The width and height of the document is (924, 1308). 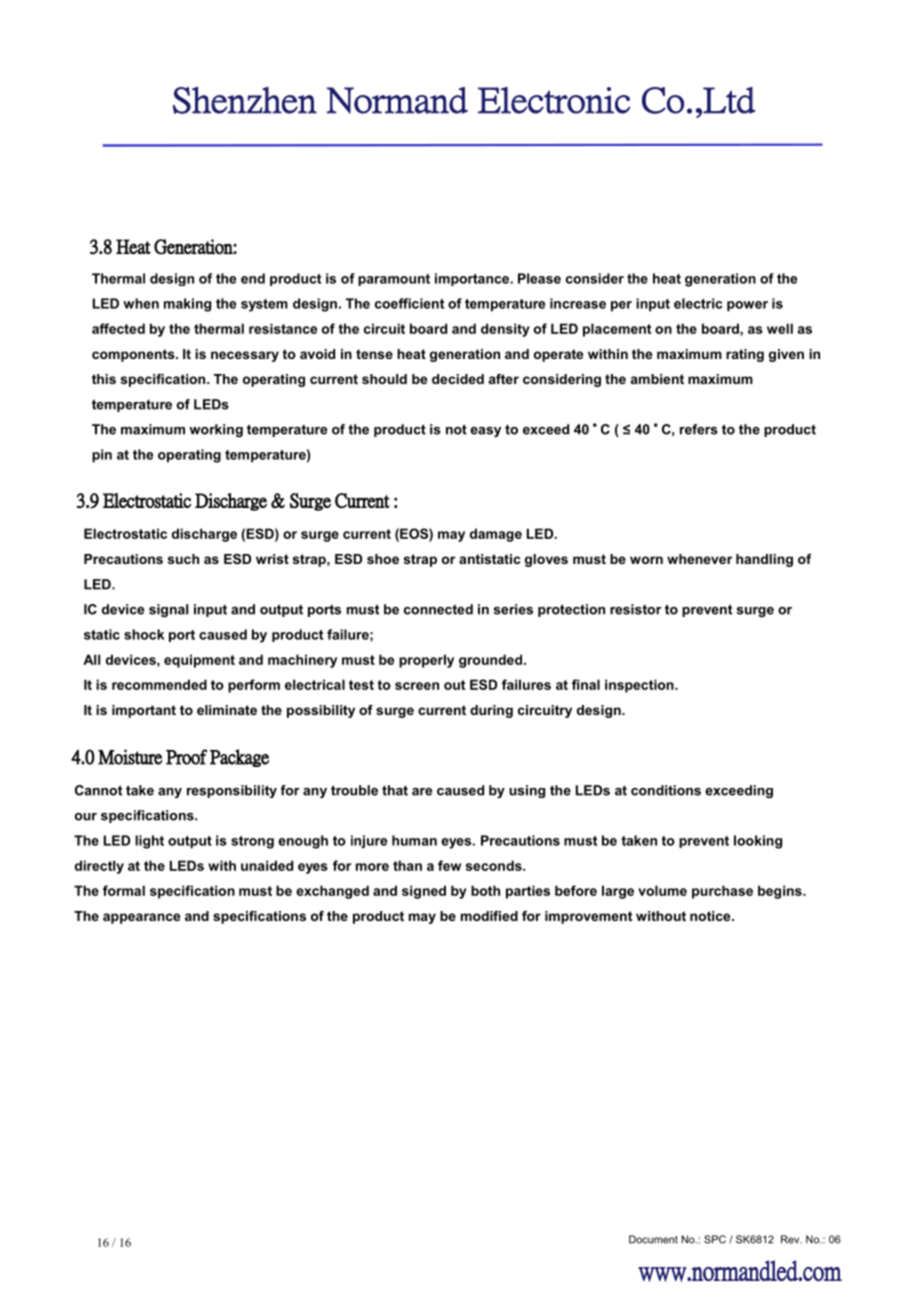 What do you see at coordinates (747, 306) in the document?
I see `power` at bounding box center [747, 306].
